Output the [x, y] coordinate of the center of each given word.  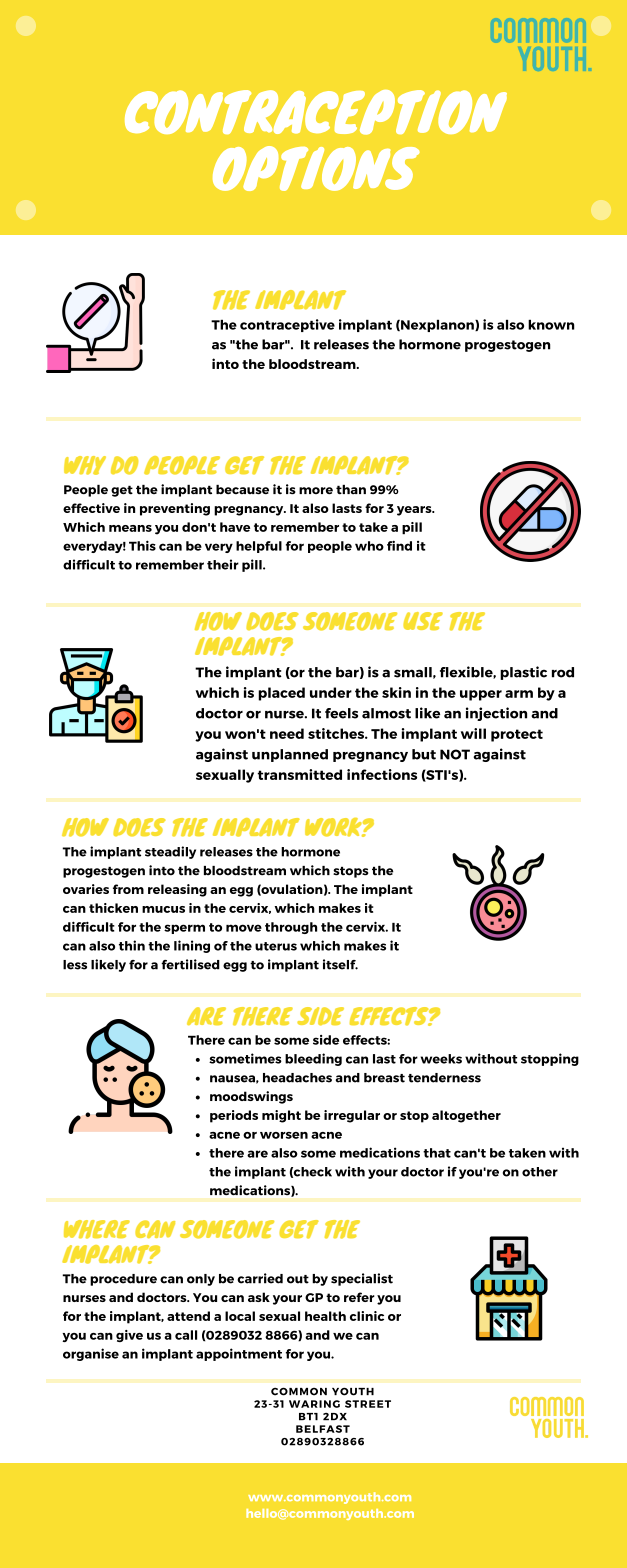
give [129, 1336]
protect [517, 735]
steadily [170, 852]
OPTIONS [316, 168]
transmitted [300, 774]
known [551, 325]
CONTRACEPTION [316, 112]
